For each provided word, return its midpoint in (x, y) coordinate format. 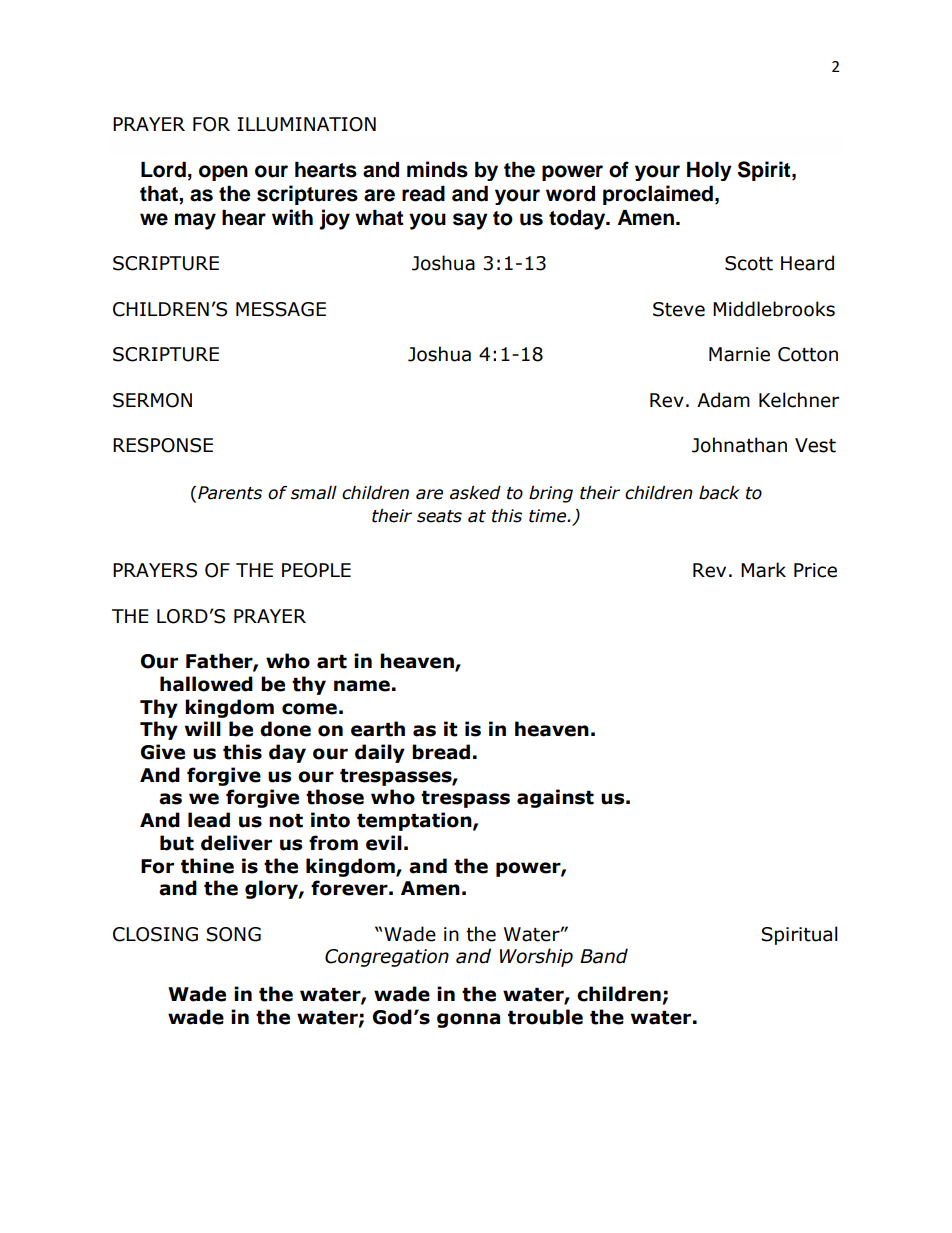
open (223, 173)
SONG (233, 934)
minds (437, 169)
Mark (763, 570)
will (203, 728)
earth (378, 729)
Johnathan (739, 445)
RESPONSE (163, 445)
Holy (709, 171)
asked (475, 493)
